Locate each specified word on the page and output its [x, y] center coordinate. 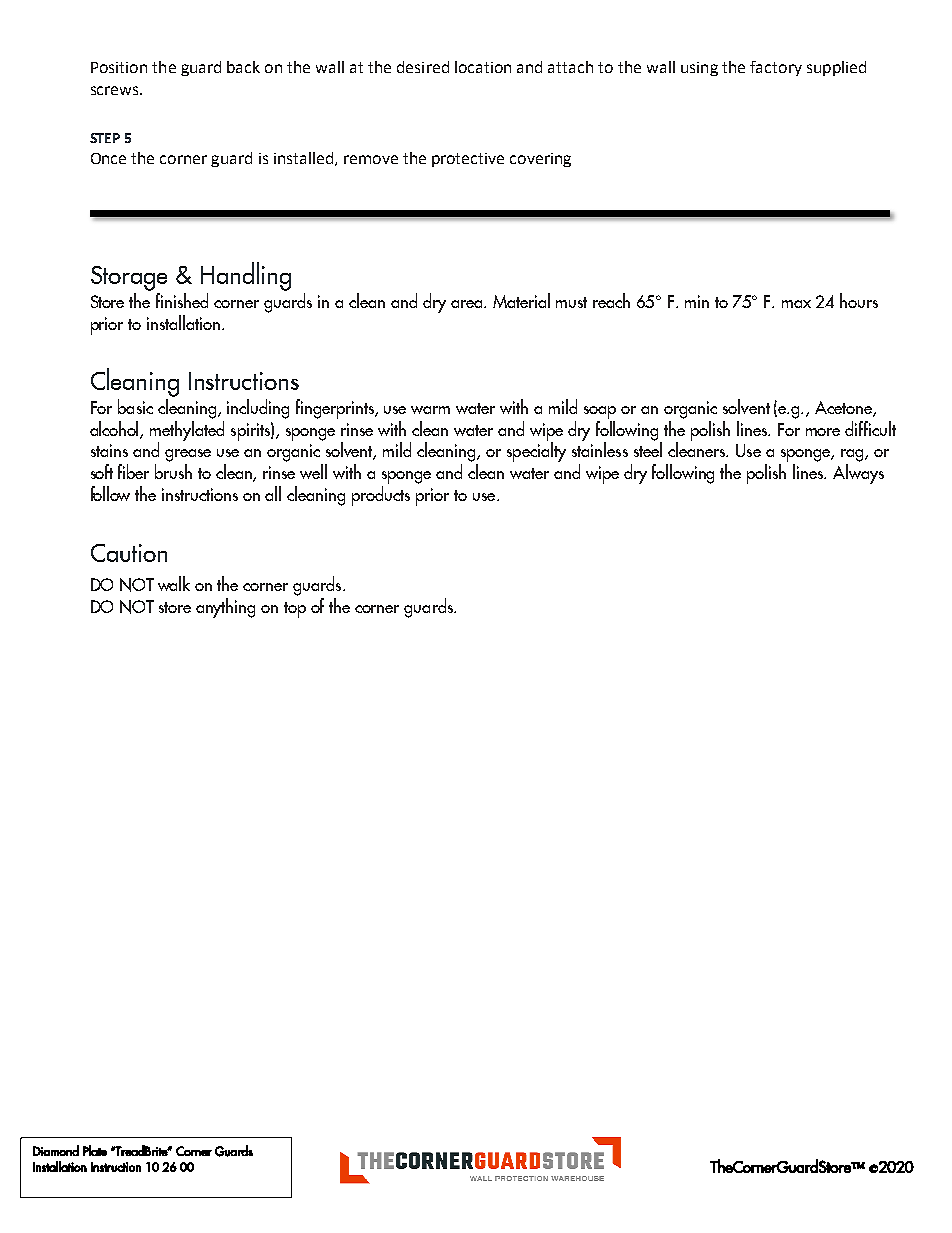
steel [648, 448]
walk [174, 583]
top [295, 610]
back [243, 67]
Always [858, 474]
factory [776, 68]
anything [225, 608]
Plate [95, 1150]
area [468, 304]
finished [182, 300]
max [796, 304]
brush [173, 471]
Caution [129, 553]
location [483, 67]
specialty [536, 451]
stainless [600, 448]
